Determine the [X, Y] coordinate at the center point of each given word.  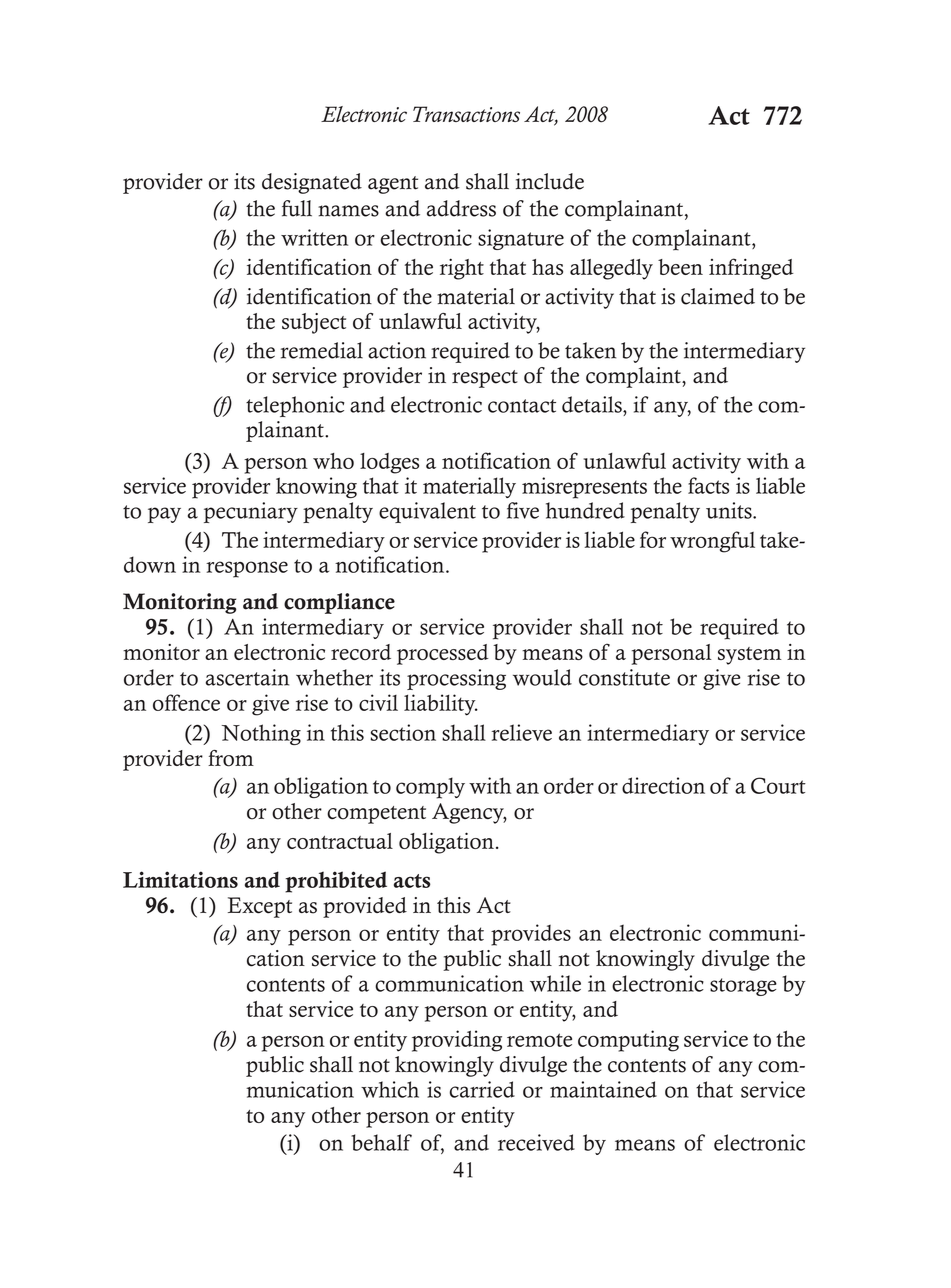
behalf [381, 1142]
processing [456, 679]
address [461, 208]
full [297, 208]
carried [482, 1089]
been [680, 267]
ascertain [247, 677]
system [750, 656]
